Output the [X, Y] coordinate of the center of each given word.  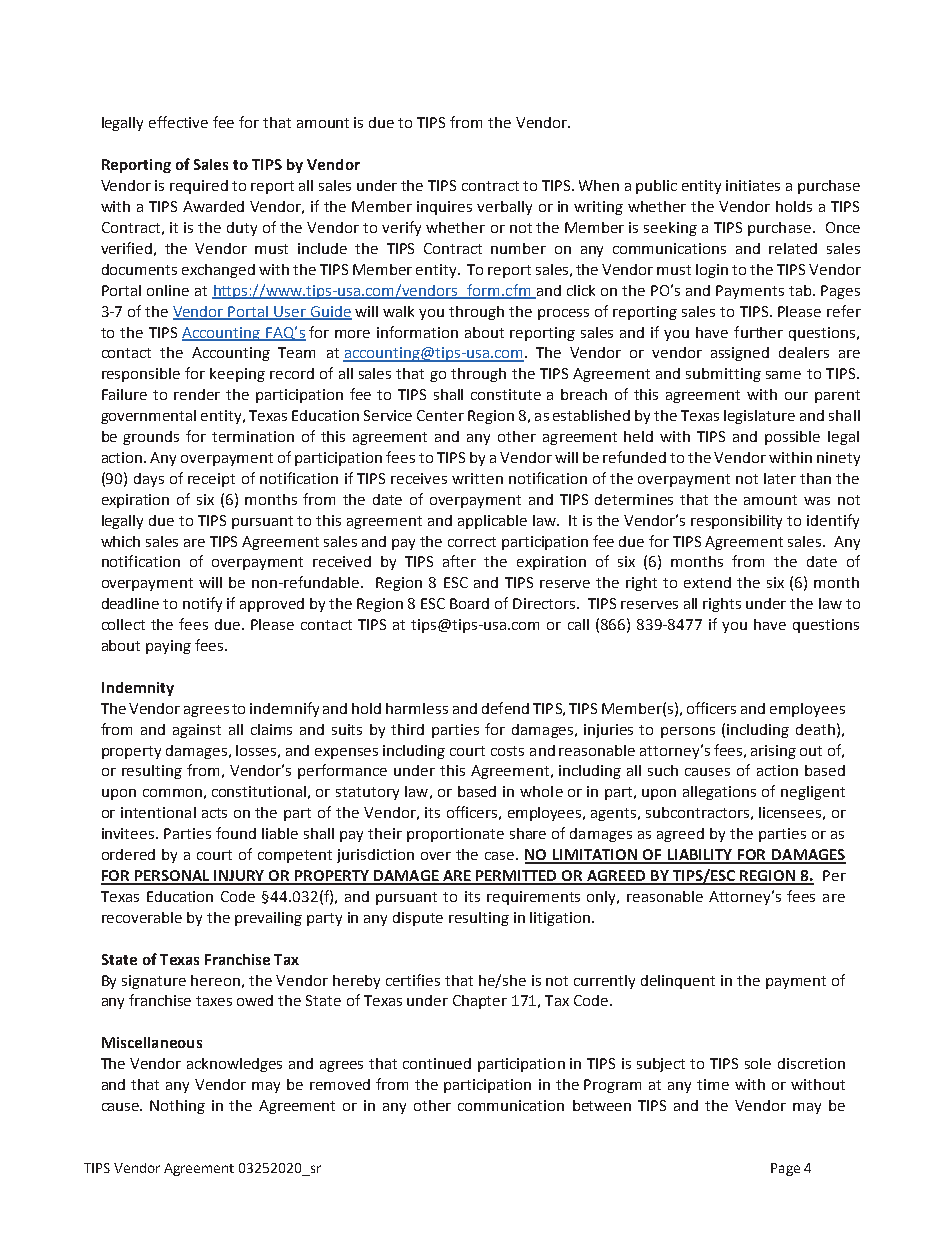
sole [758, 1063]
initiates [753, 185]
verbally [504, 208]
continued [437, 1063]
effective [178, 122]
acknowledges [234, 1065]
